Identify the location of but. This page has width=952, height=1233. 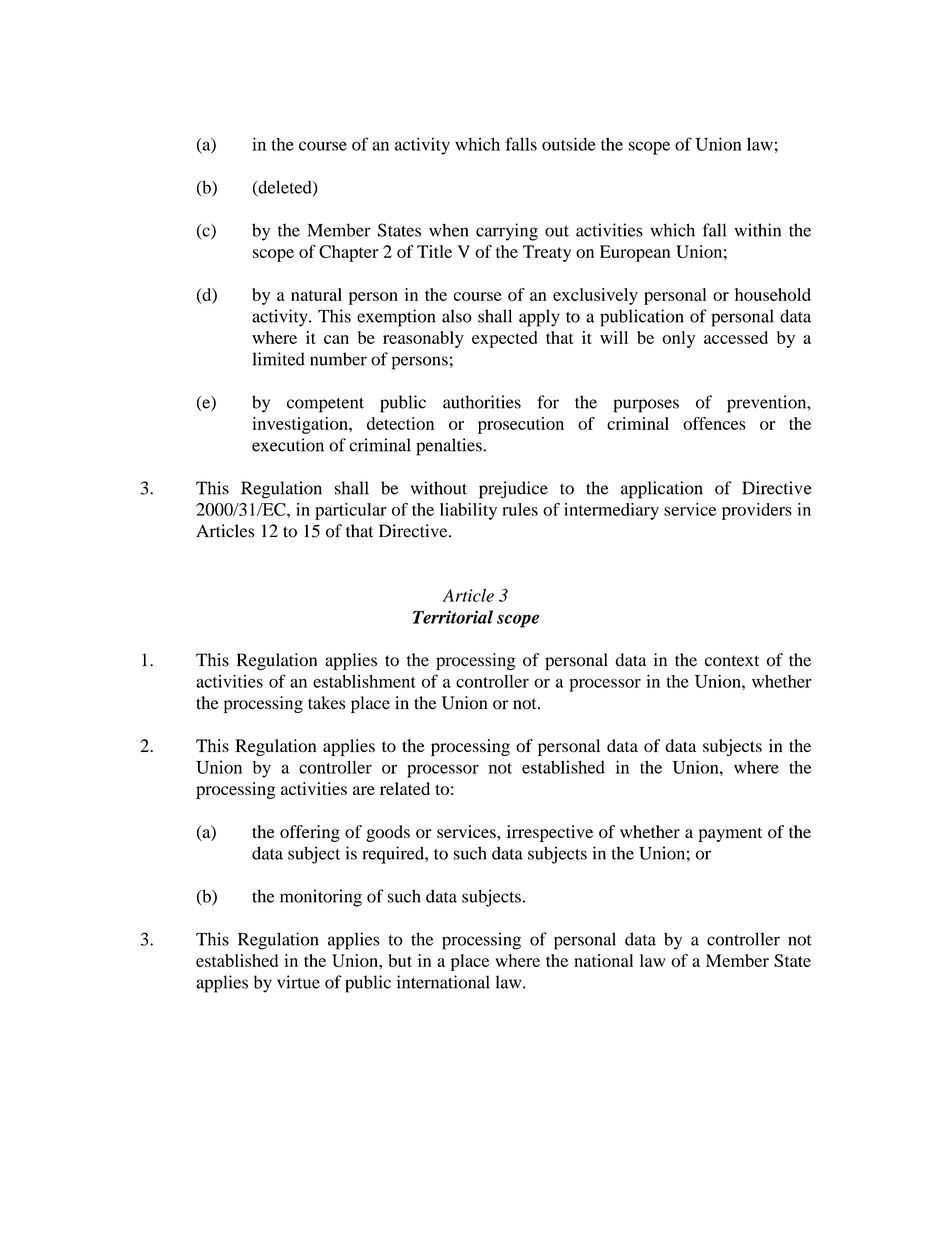
(400, 960).
